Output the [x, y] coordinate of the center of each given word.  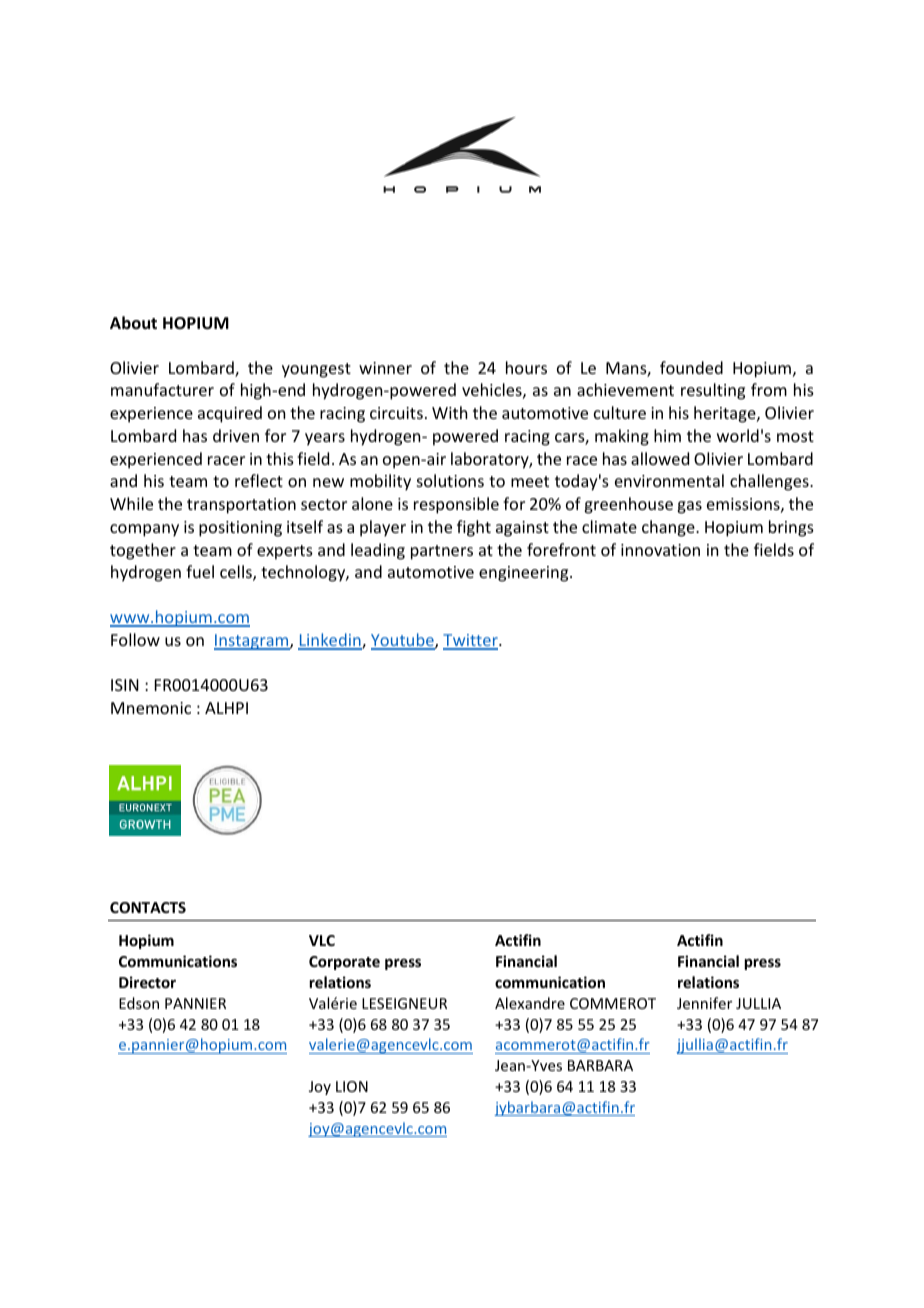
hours [526, 367]
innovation [660, 550]
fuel [200, 571]
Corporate [344, 963]
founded [691, 367]
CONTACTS [148, 907]
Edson [139, 1003]
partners [442, 552]
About [133, 322]
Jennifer [704, 1003]
